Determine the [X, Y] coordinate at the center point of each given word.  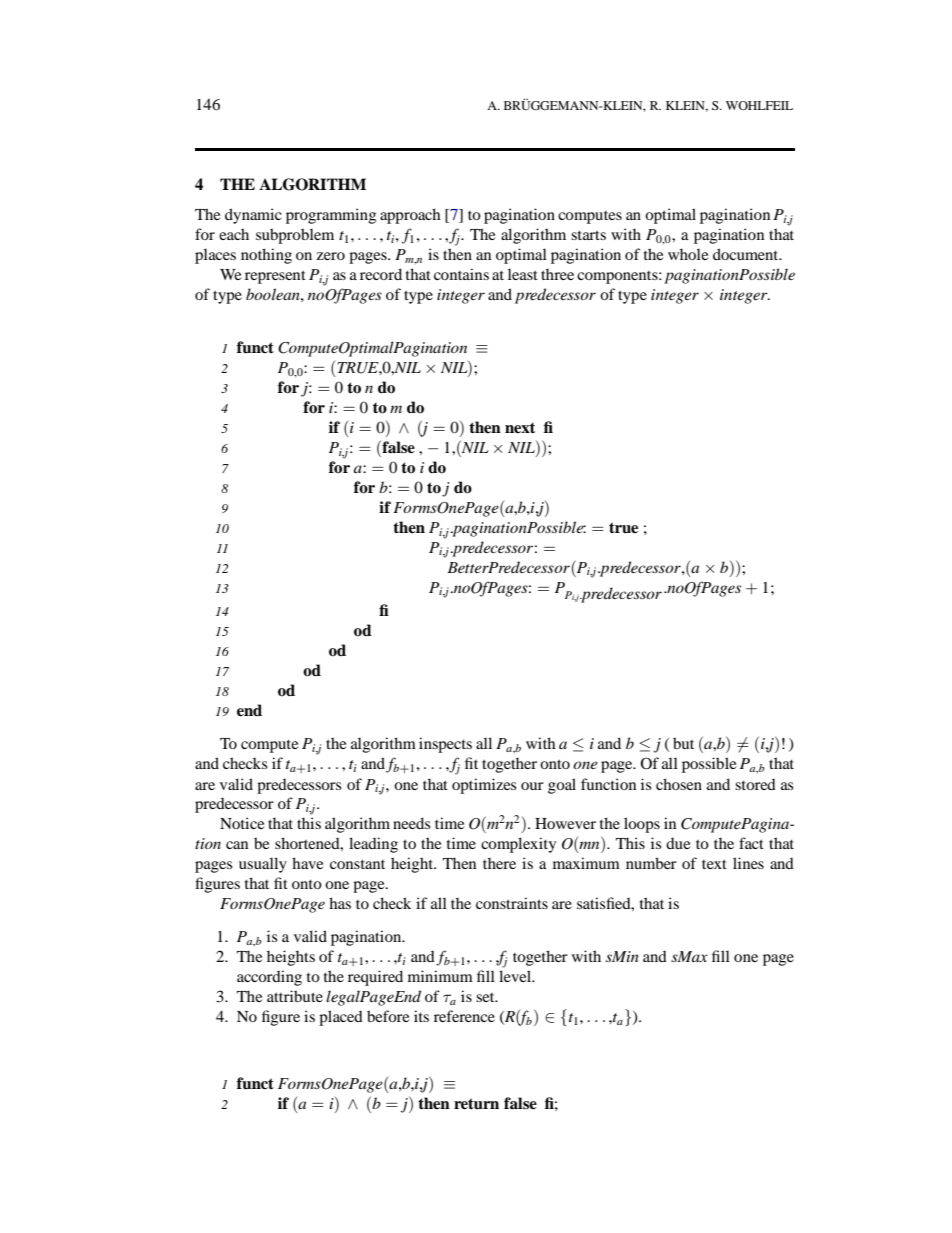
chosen [679, 784]
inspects [445, 745]
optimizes [484, 786]
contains [461, 274]
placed [341, 1018]
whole [688, 254]
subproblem [295, 236]
